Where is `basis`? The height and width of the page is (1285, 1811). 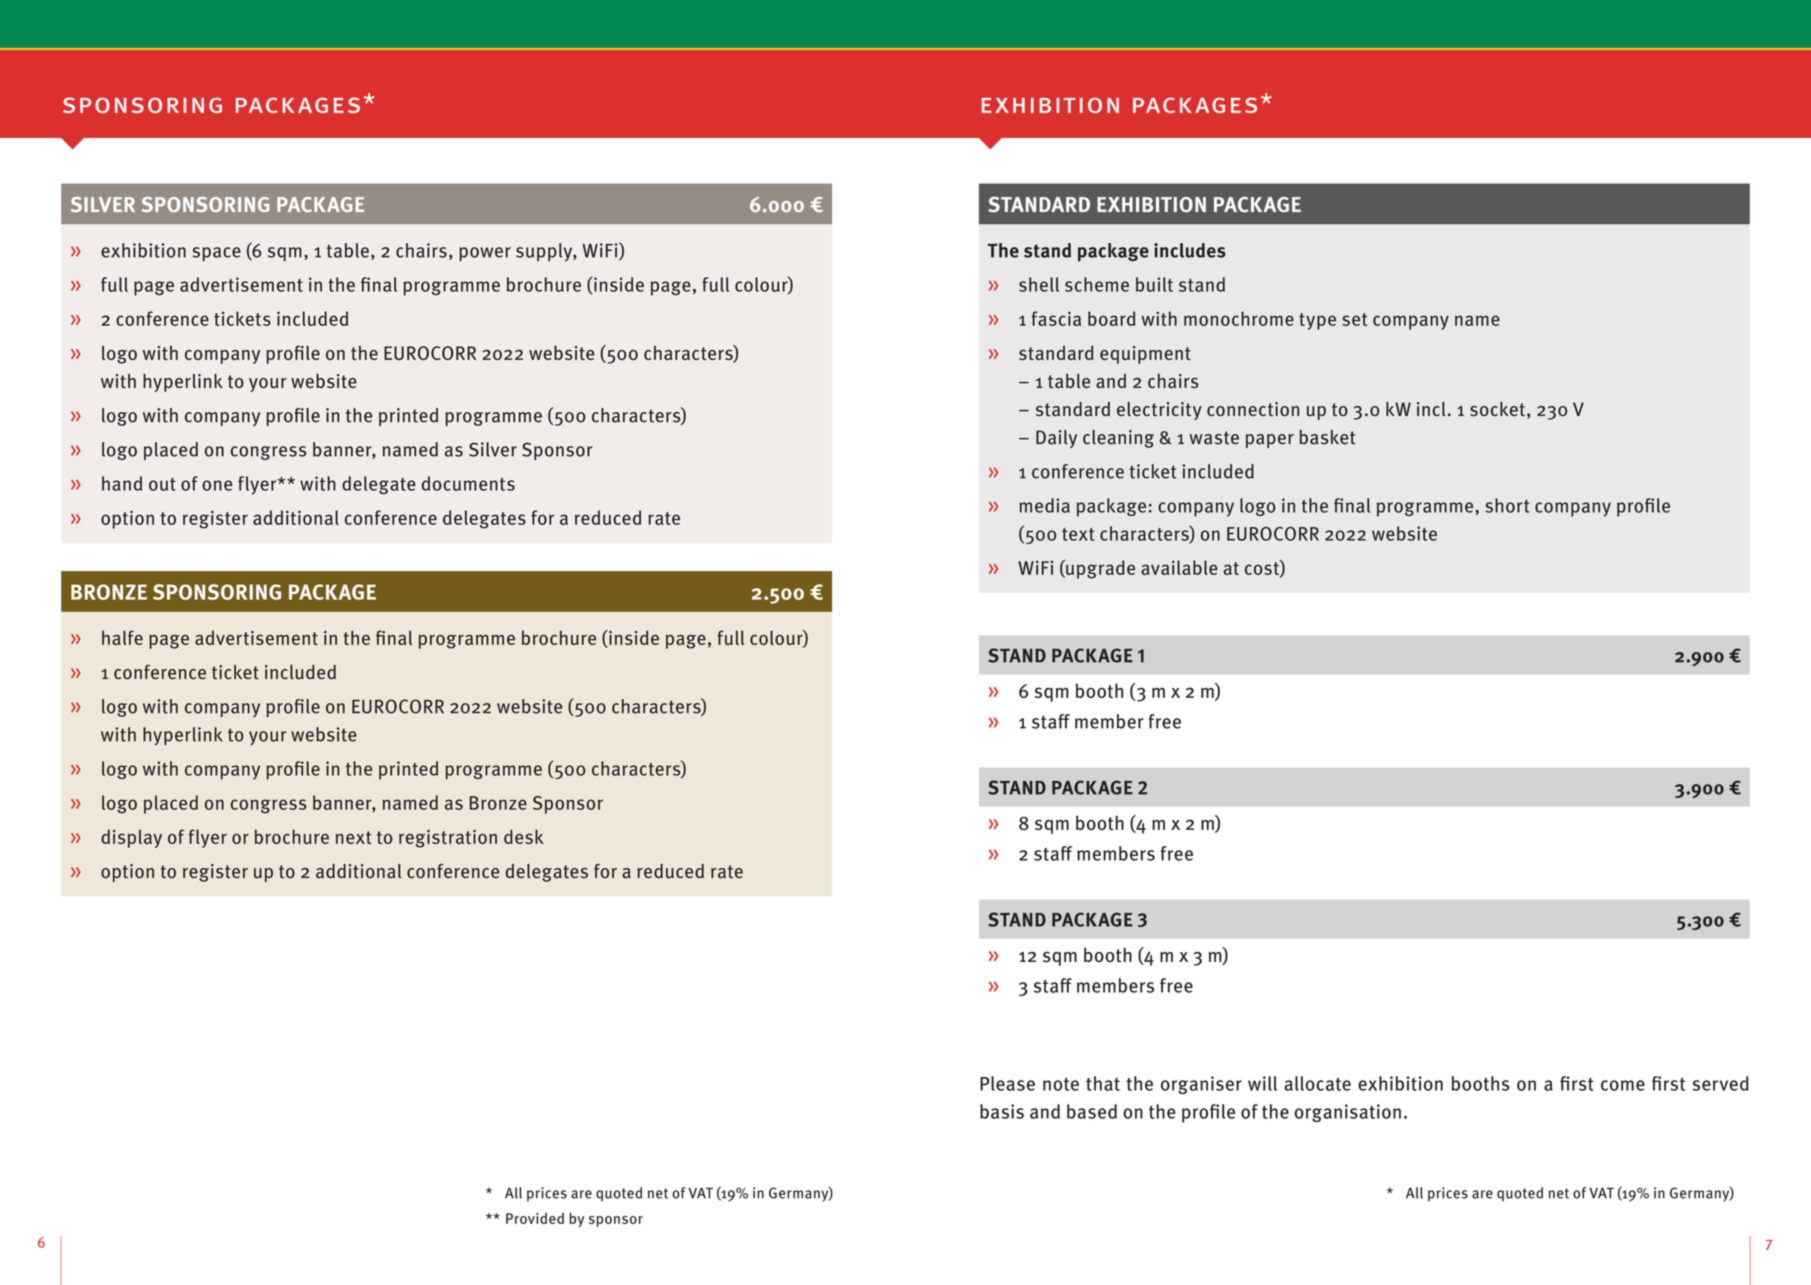
basis is located at coordinates (1002, 1111).
